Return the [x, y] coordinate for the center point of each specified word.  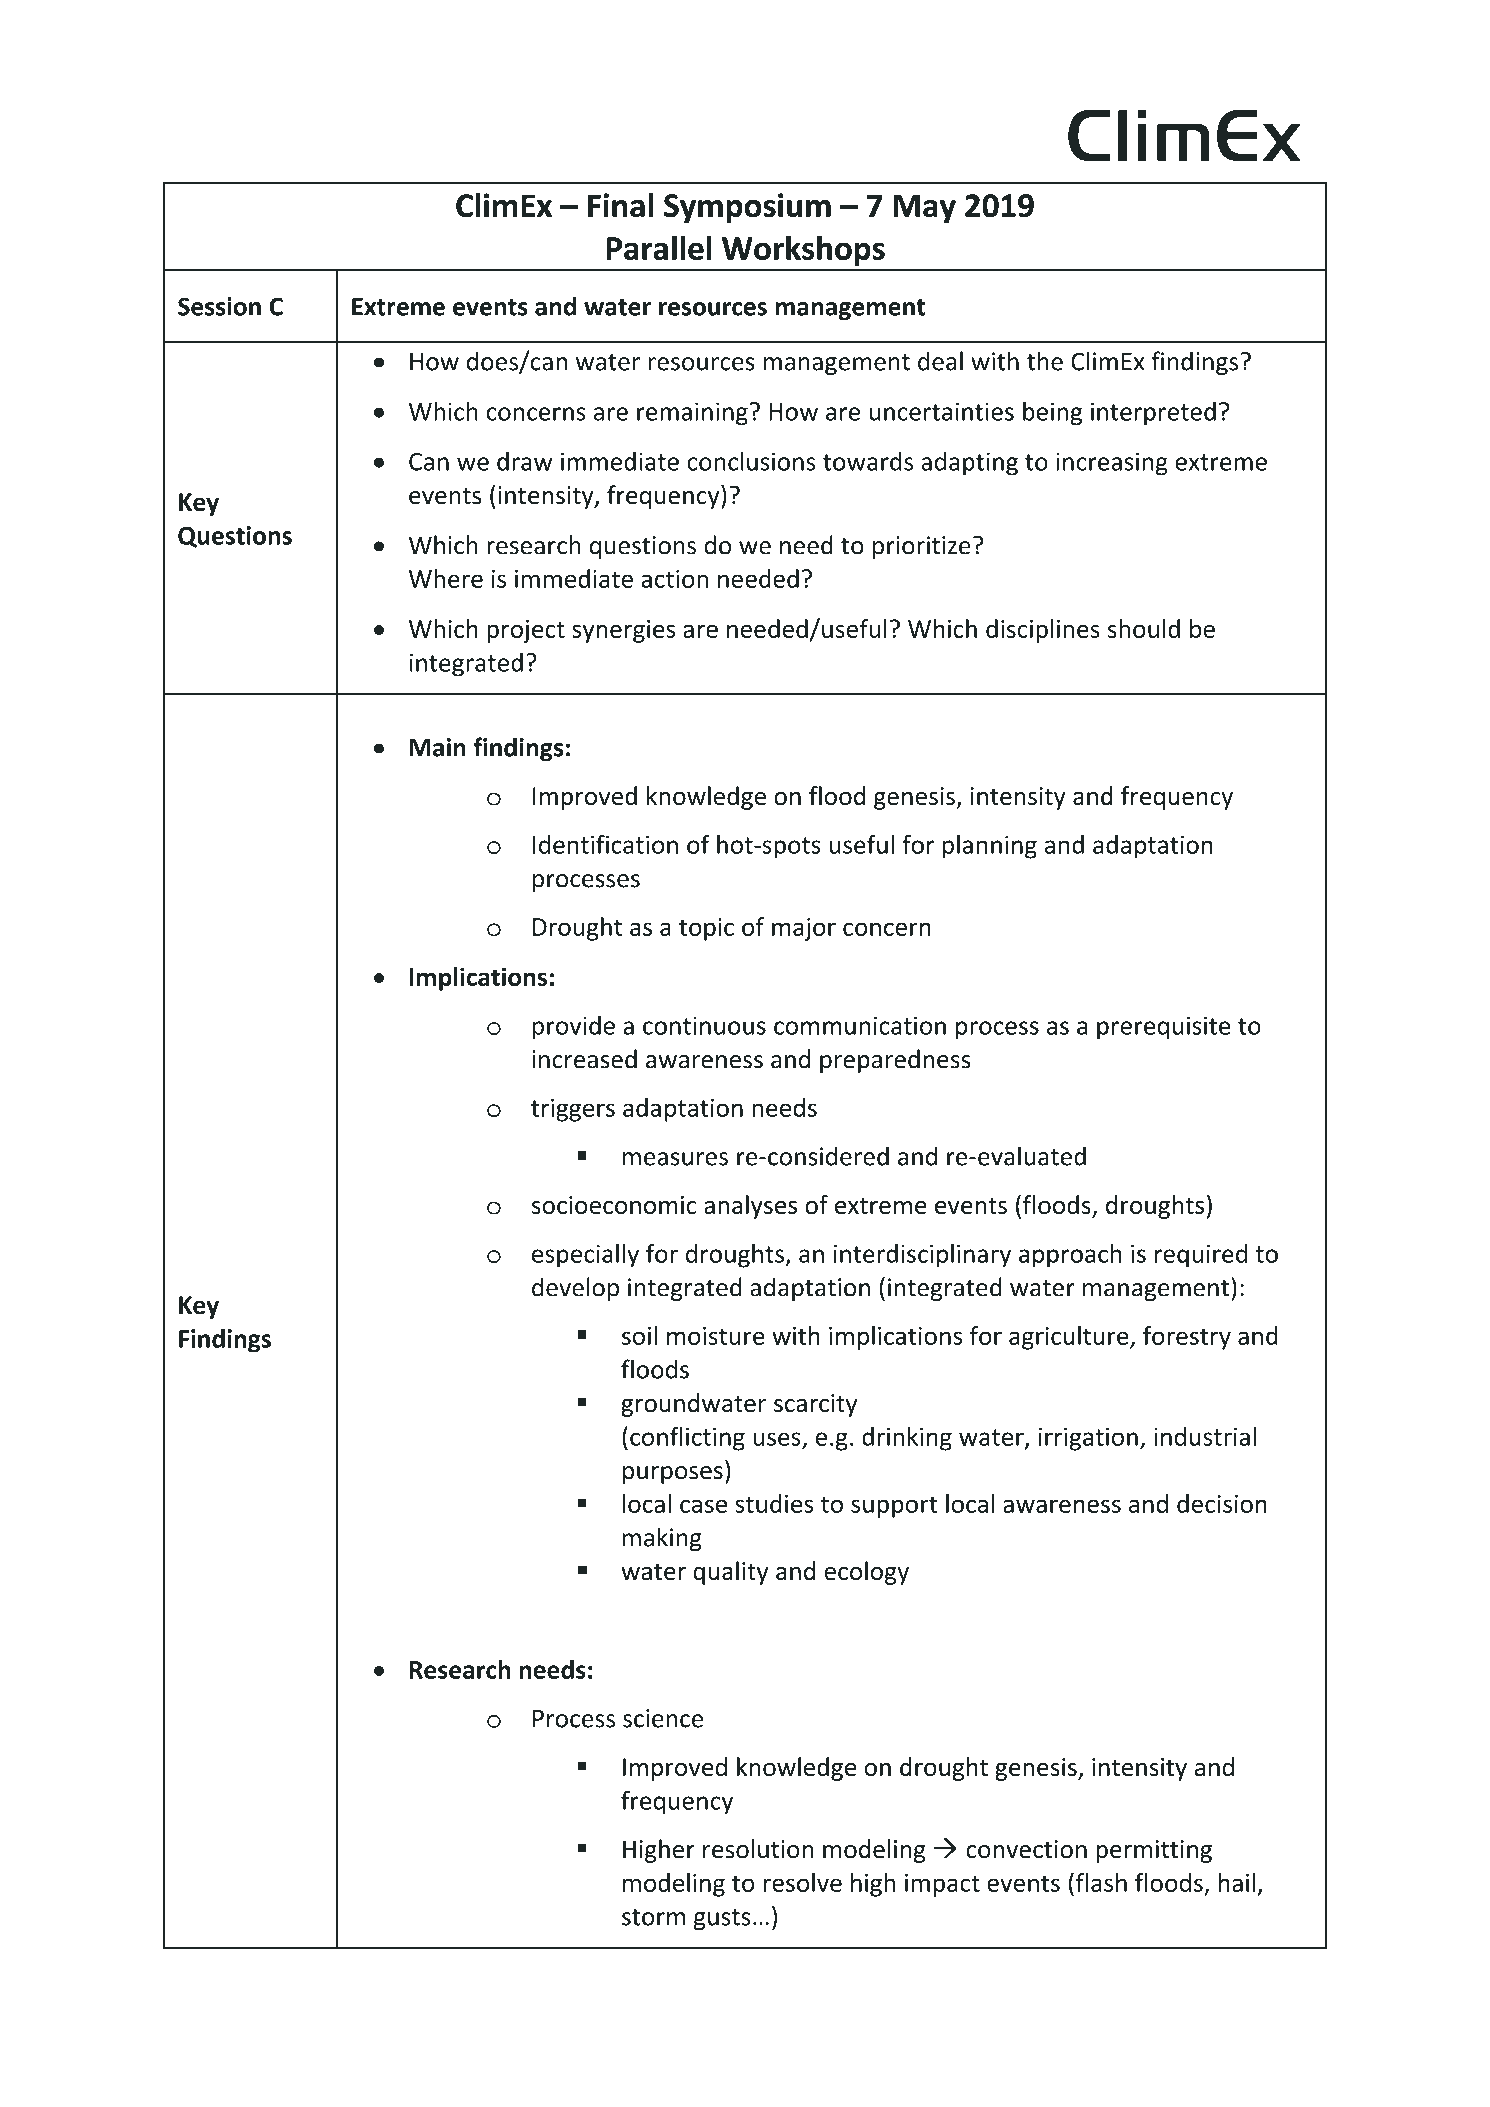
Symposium [747, 208]
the [1045, 361]
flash [1100, 1882]
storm [653, 1917]
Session [219, 306]
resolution [758, 1849]
